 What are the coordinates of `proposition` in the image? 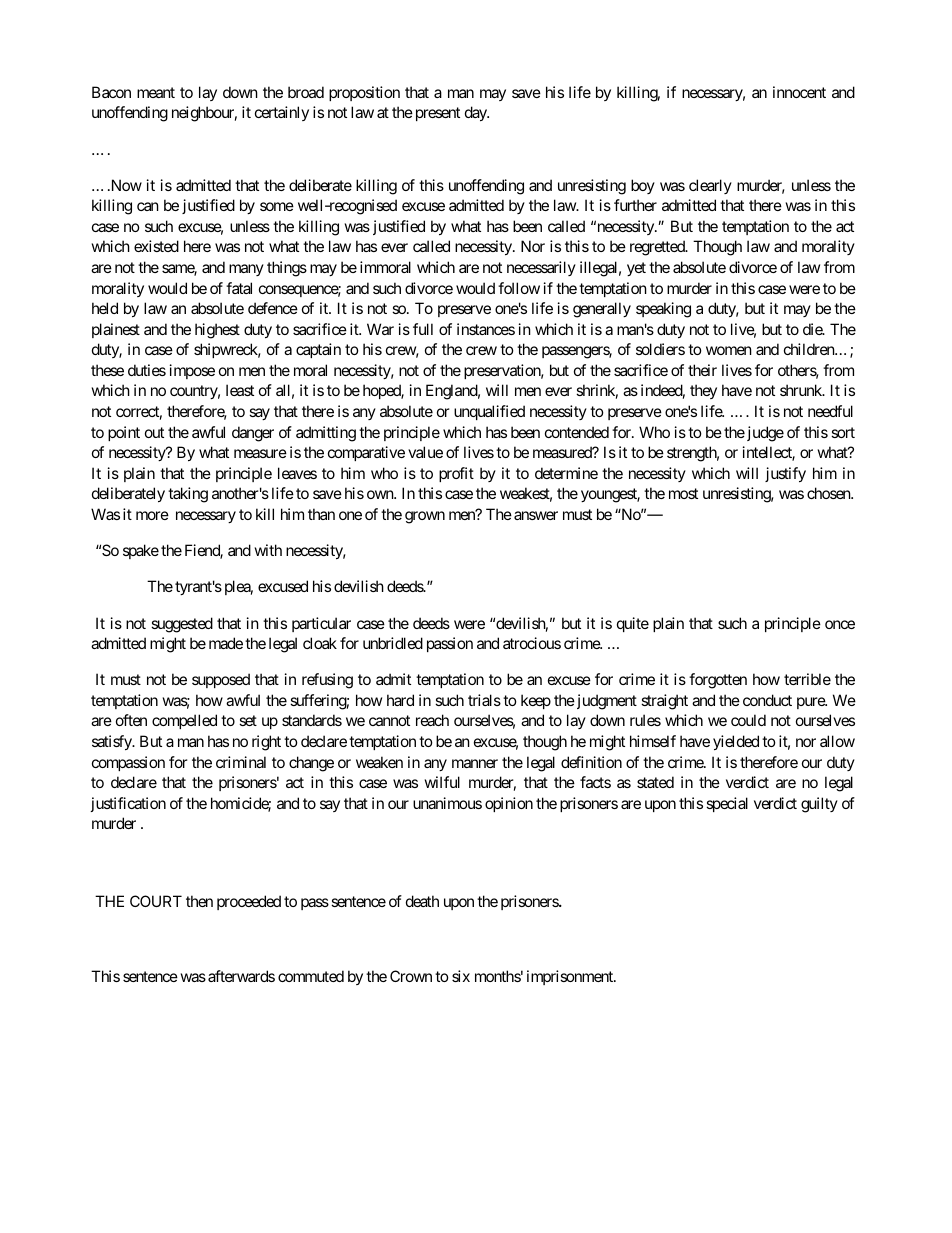 It's located at (364, 93).
